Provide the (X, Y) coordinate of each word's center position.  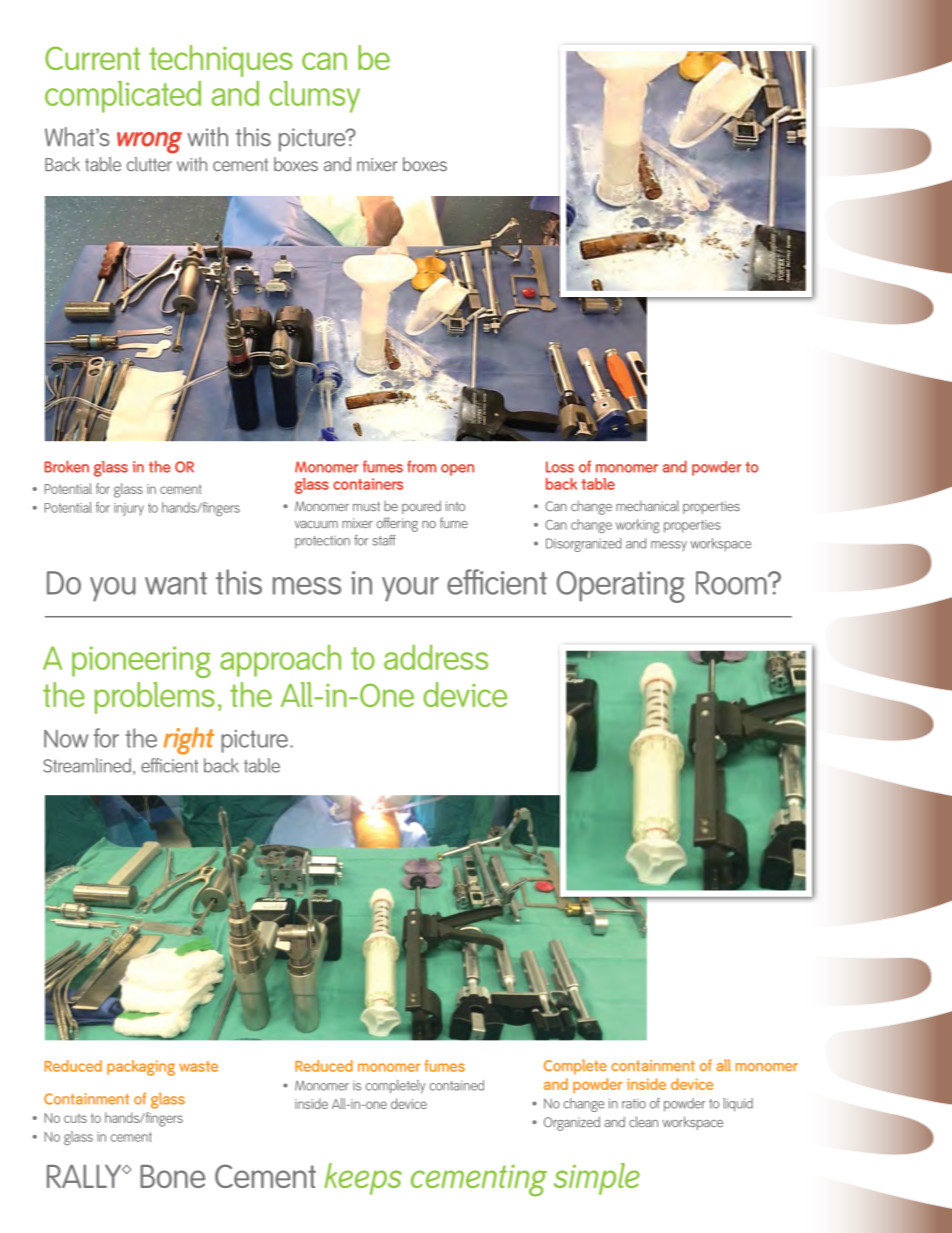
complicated (123, 96)
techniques (221, 61)
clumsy (314, 97)
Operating (621, 587)
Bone (172, 1176)
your (410, 589)
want (176, 583)
